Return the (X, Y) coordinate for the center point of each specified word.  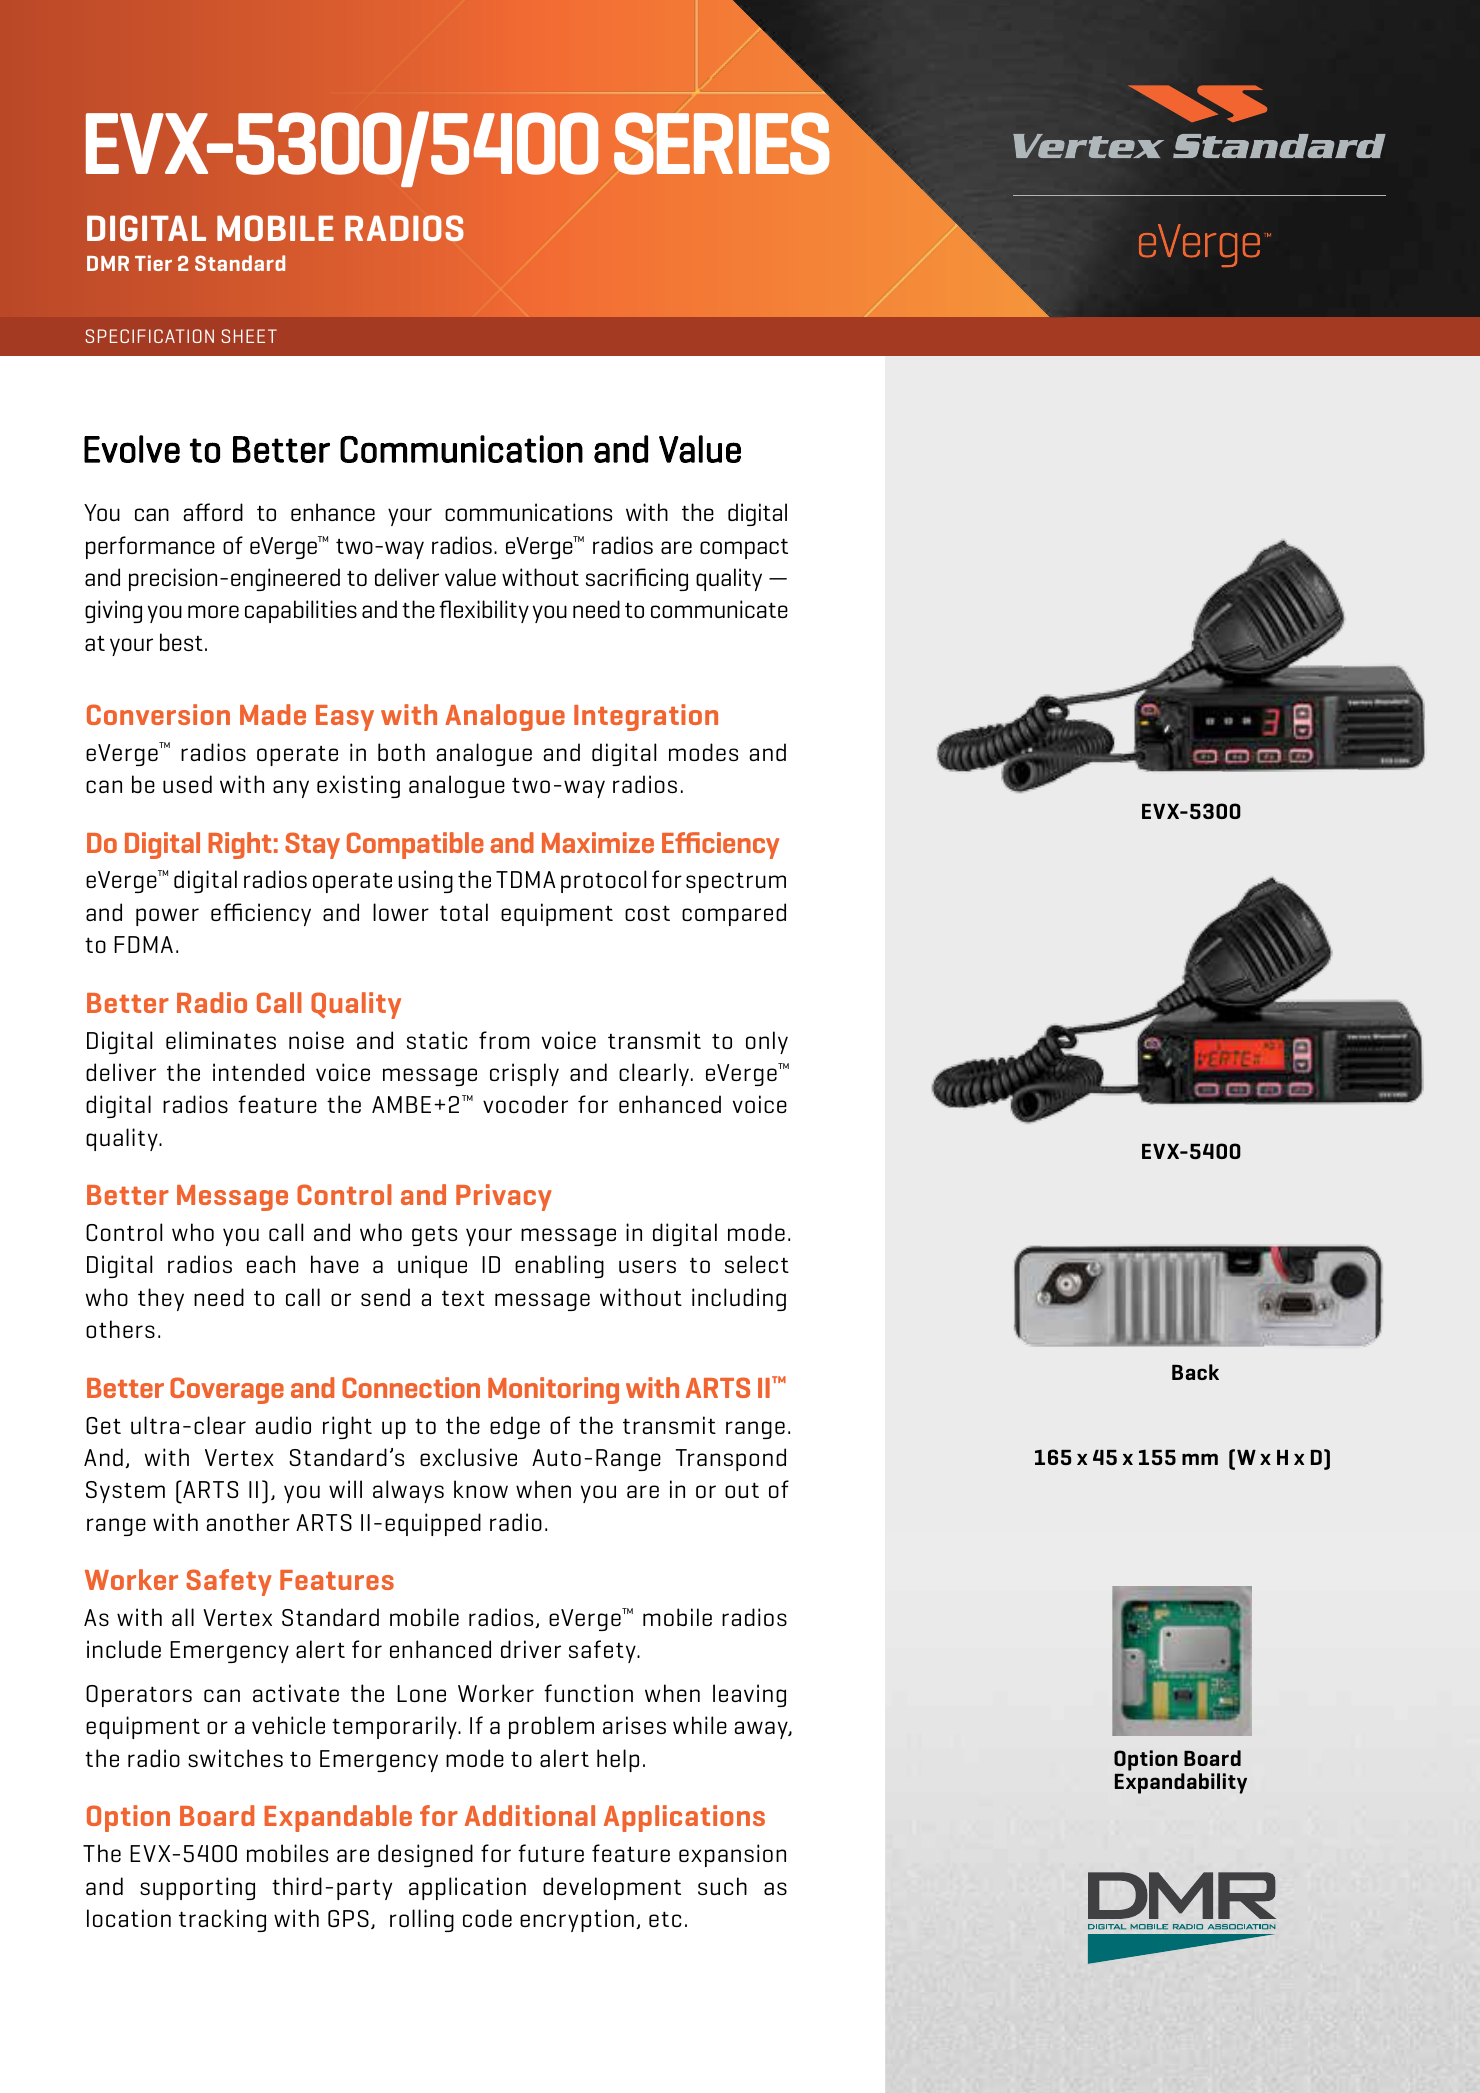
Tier (153, 263)
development (612, 1888)
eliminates (221, 1040)
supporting (197, 1888)
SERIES (721, 143)
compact (744, 548)
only (767, 1042)
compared (734, 914)
